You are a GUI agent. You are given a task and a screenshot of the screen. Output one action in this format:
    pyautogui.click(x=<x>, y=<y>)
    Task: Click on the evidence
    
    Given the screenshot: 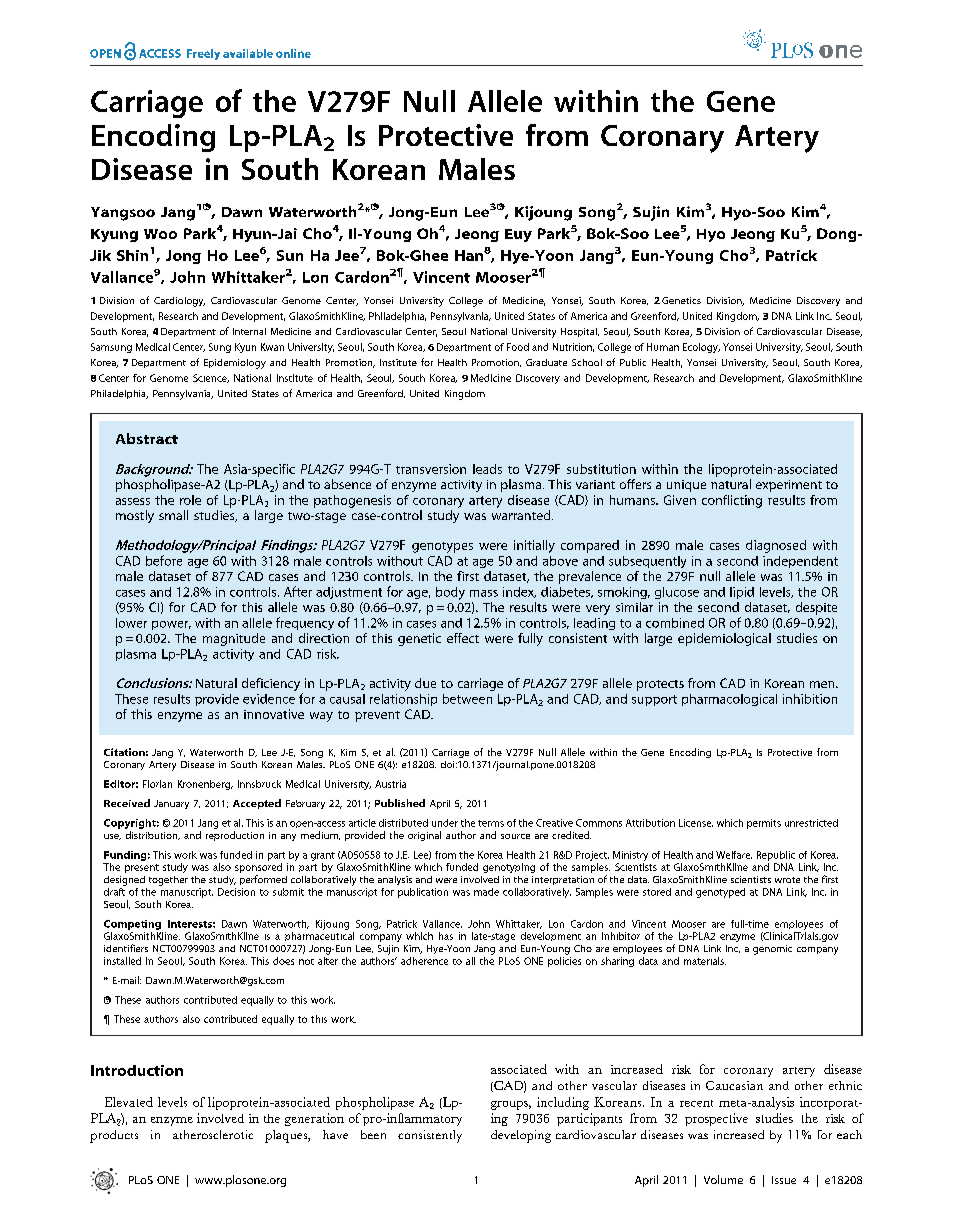 What is the action you would take?
    pyautogui.click(x=269, y=699)
